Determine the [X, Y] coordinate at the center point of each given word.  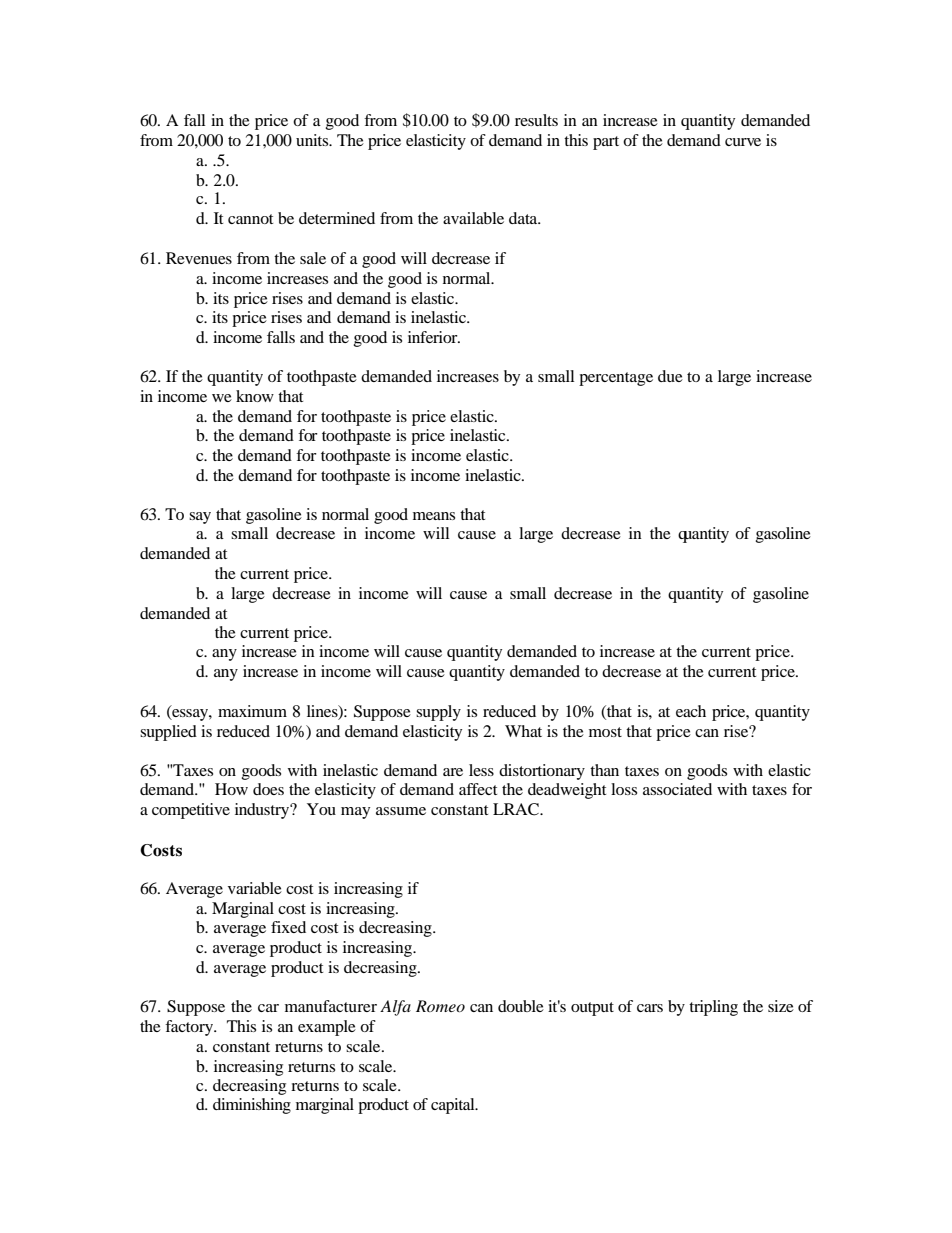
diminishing [252, 1106]
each [691, 711]
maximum [252, 711]
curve [743, 142]
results [536, 120]
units [313, 140]
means [434, 516]
